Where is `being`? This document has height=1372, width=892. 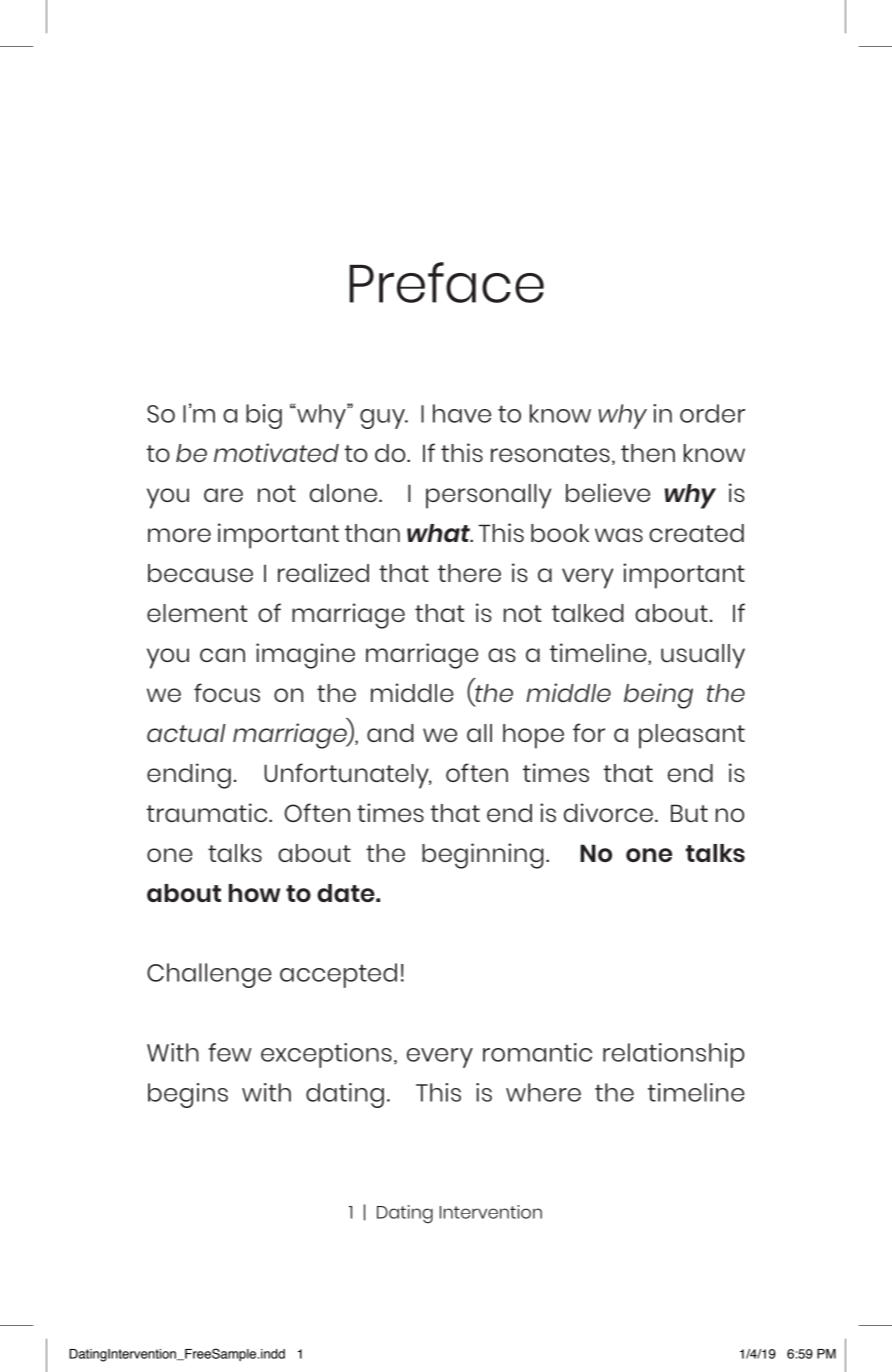
being is located at coordinates (658, 696).
